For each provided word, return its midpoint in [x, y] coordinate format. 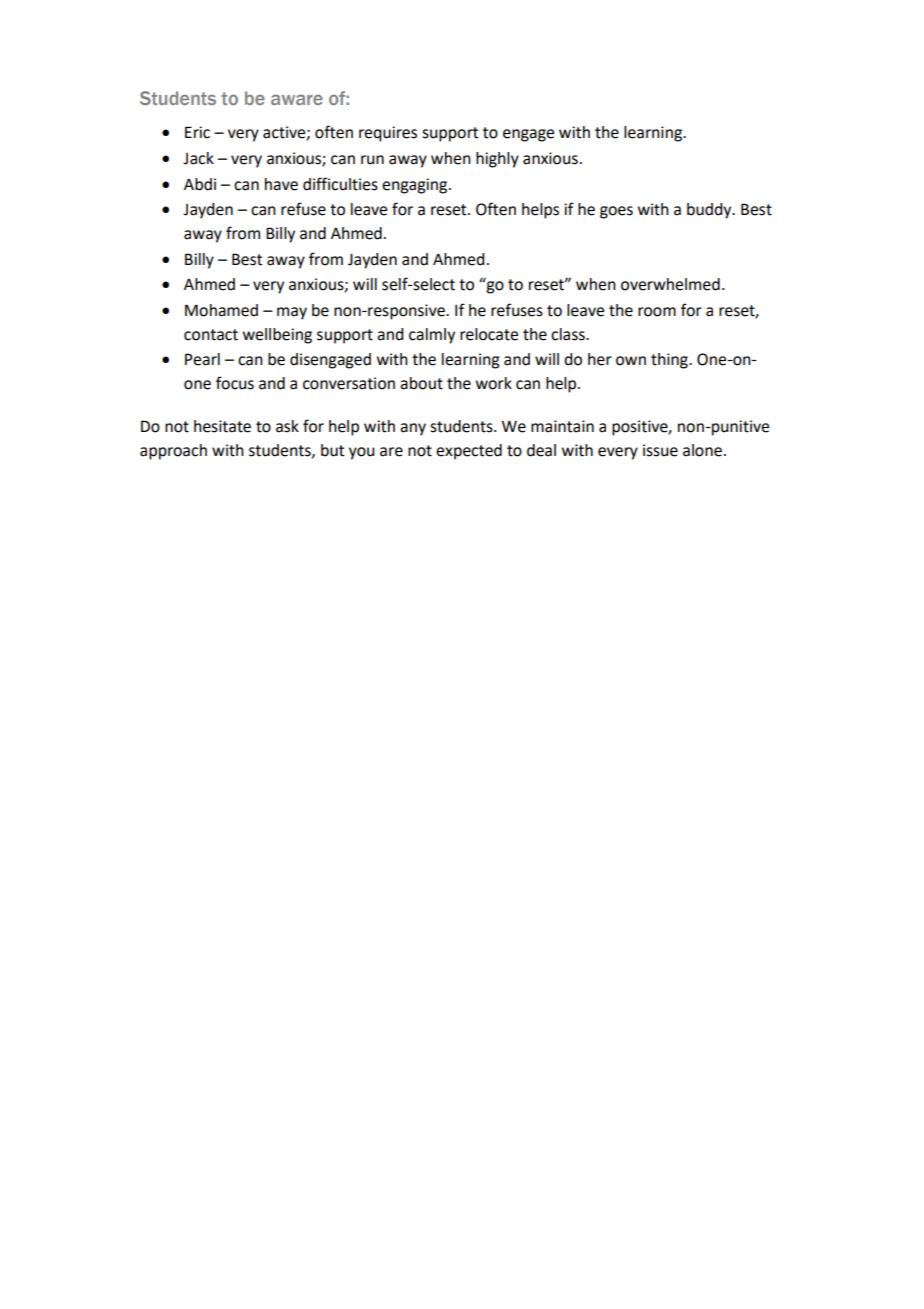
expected [469, 452]
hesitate [222, 426]
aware [297, 99]
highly [497, 160]
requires [388, 134]
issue [660, 450]
